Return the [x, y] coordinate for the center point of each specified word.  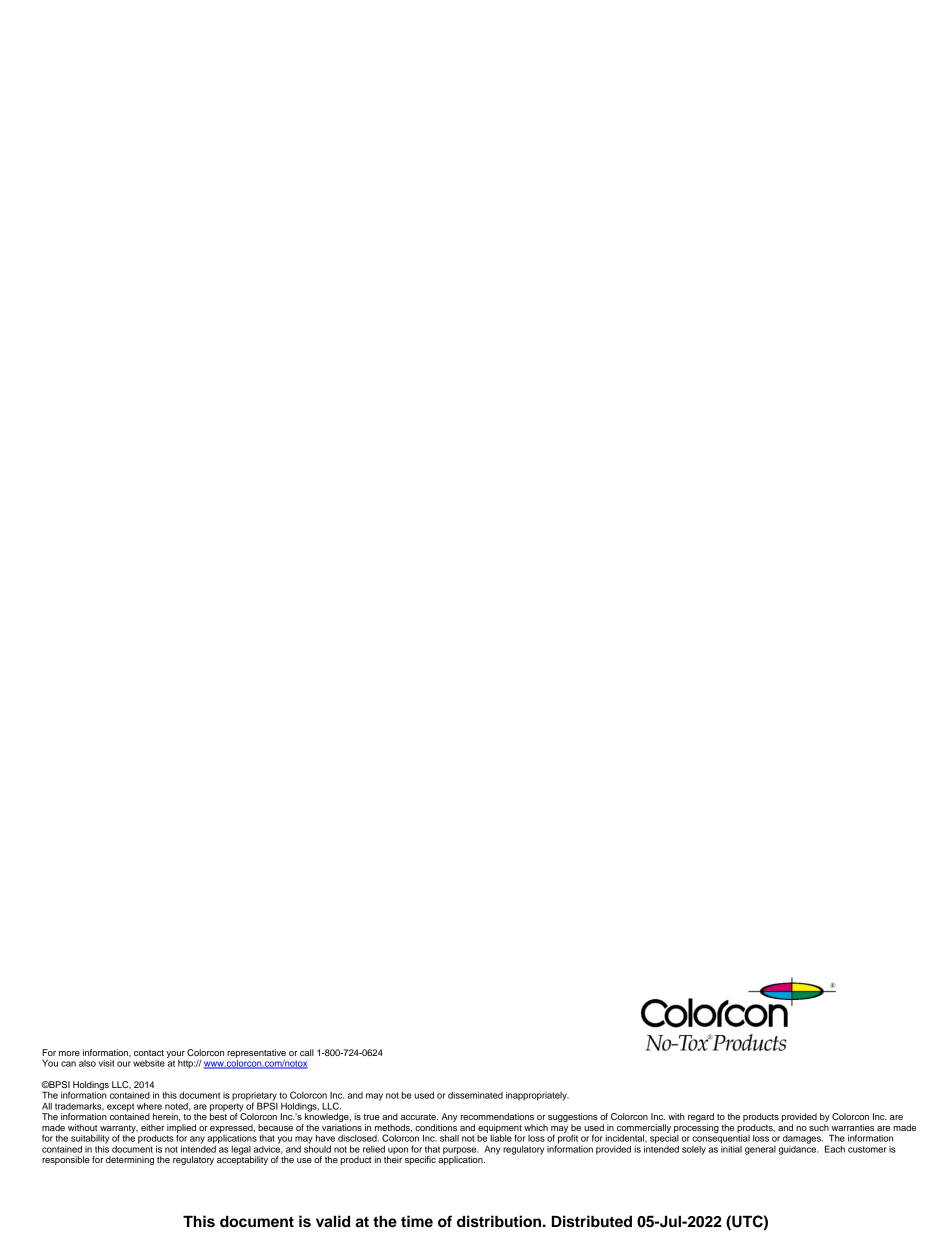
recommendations [497, 1116]
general [760, 1150]
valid [333, 1221]
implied [181, 1128]
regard [701, 1119]
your [175, 1054]
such [819, 1127]
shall [449, 1138]
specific [420, 1160]
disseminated [475, 1095]
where [149, 1106]
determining [130, 1160]
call [307, 1052]
